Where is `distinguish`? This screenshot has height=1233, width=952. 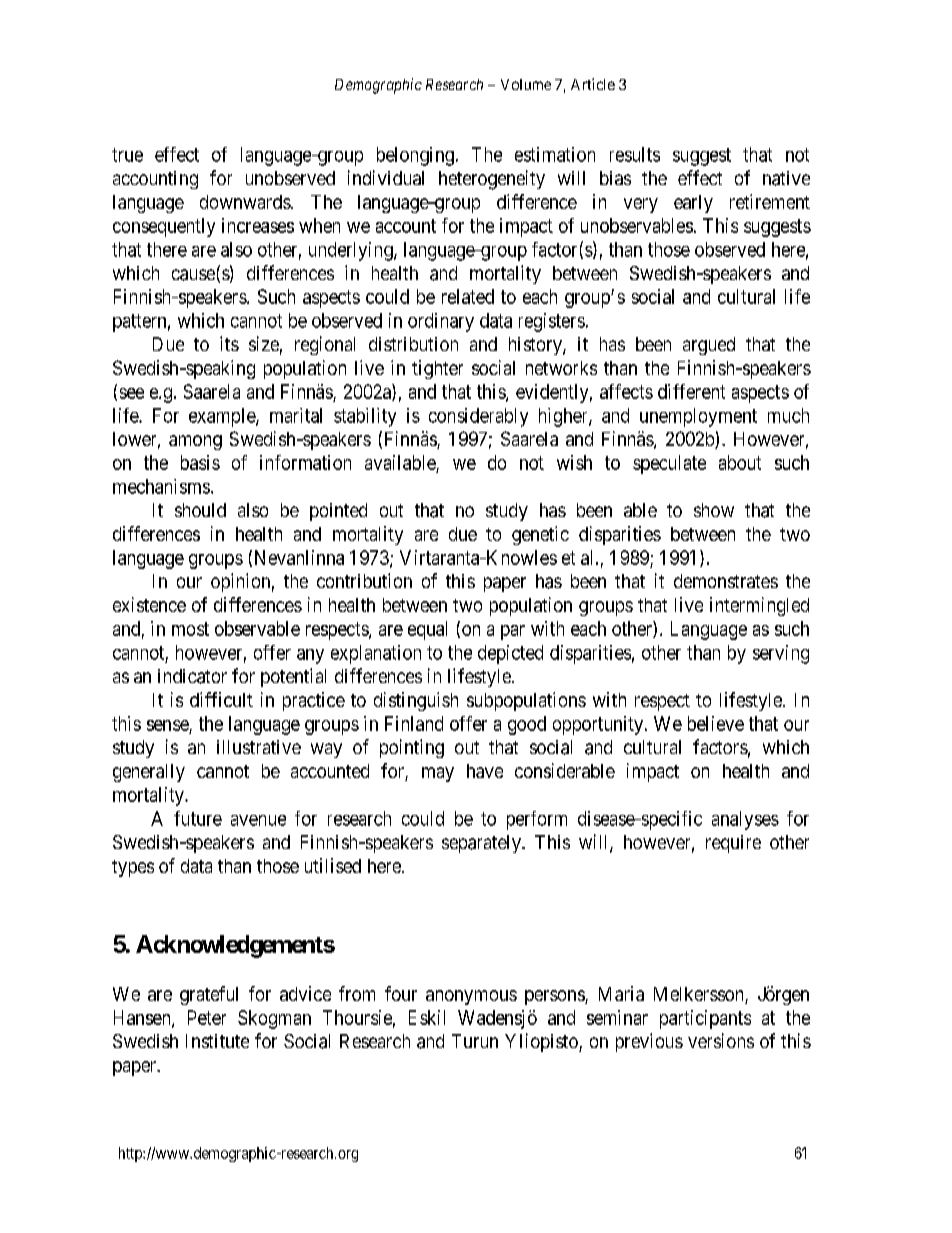
distinguish is located at coordinates (416, 701).
